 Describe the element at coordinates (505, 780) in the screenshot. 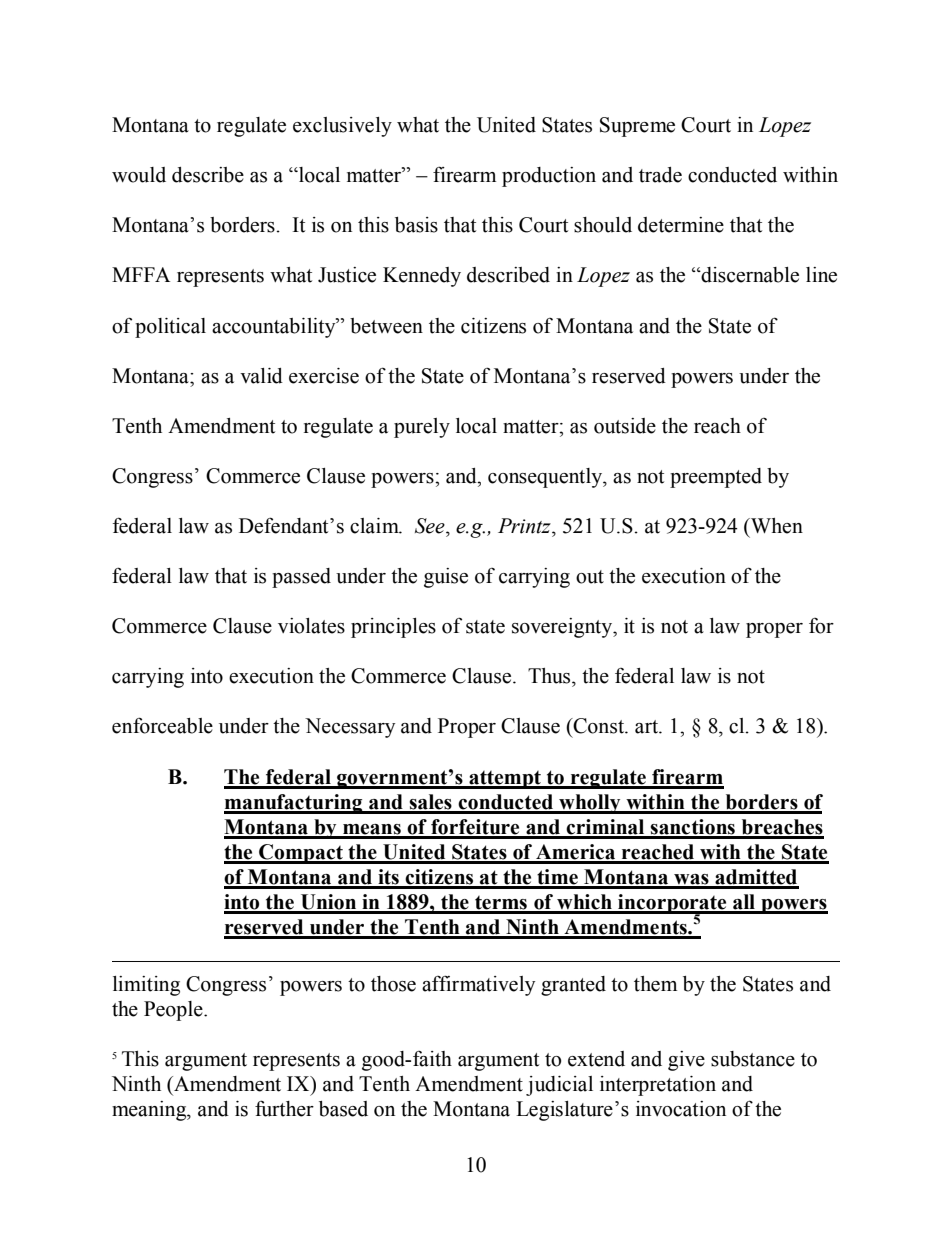

I see `attempt` at that location.
